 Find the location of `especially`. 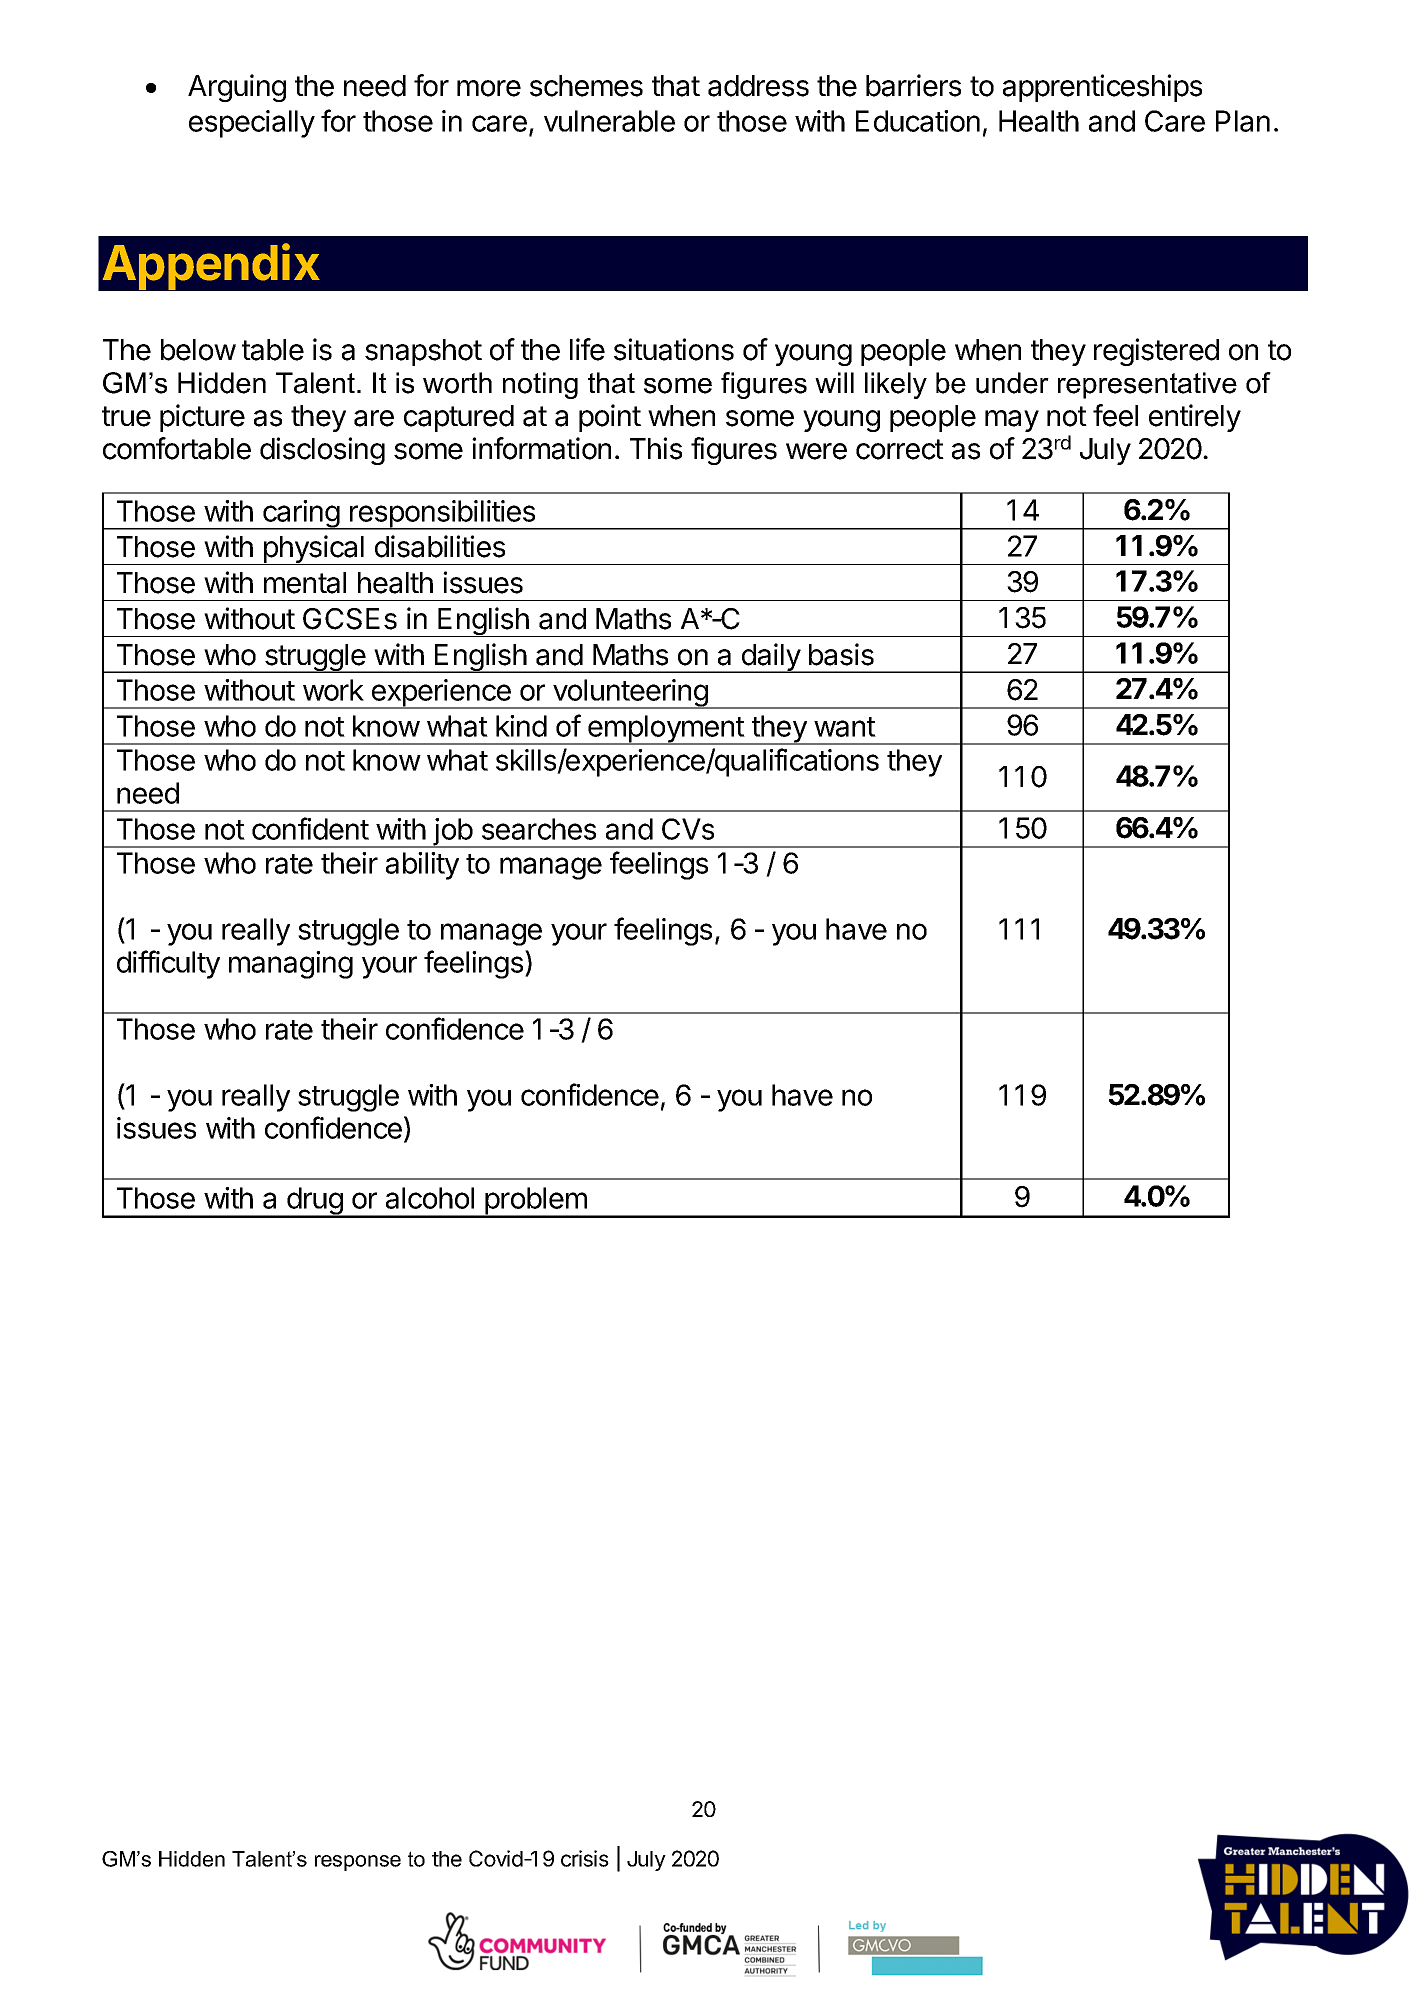

especially is located at coordinates (252, 124).
